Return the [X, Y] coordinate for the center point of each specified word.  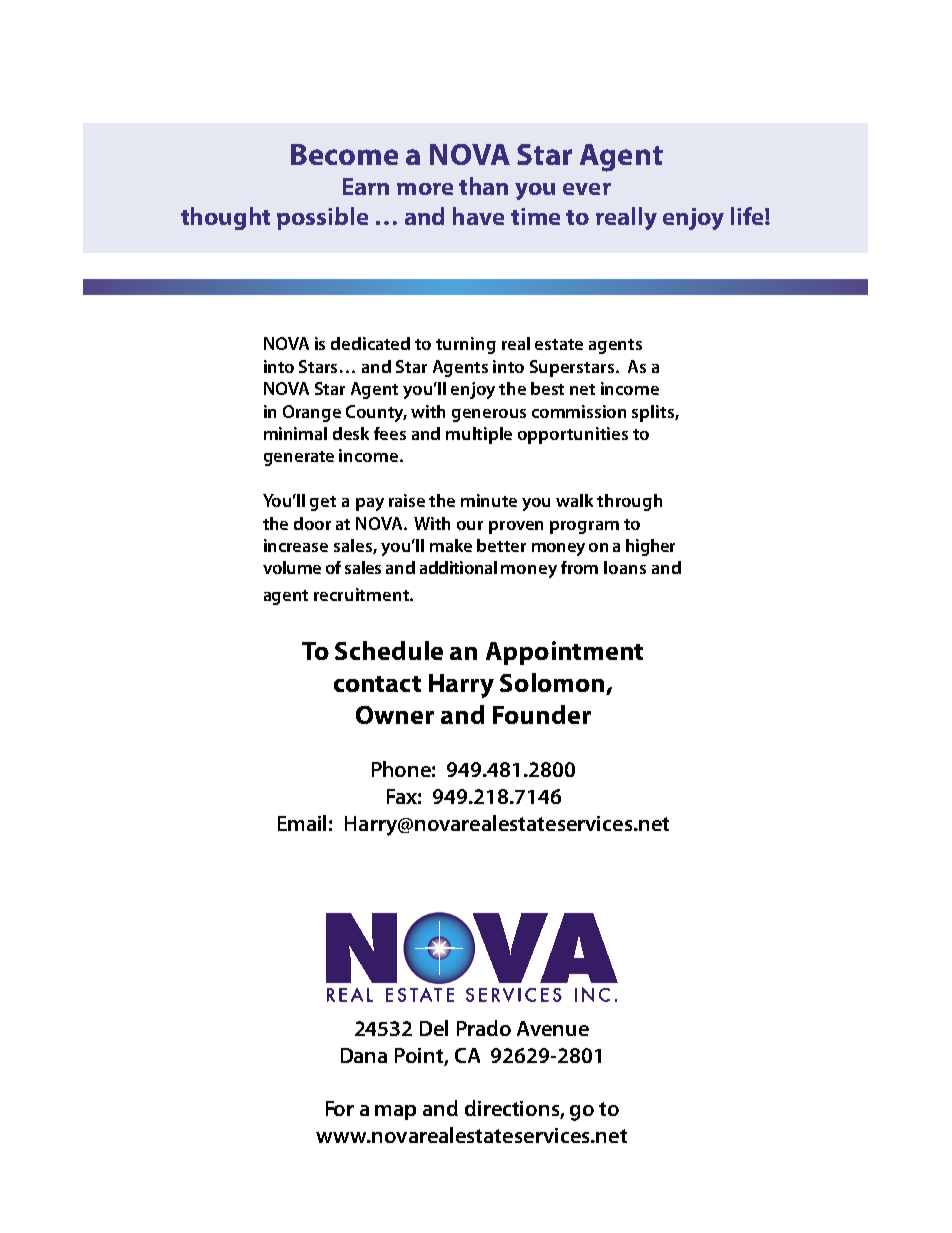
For [340, 1108]
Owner [395, 715]
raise [407, 500]
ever [587, 189]
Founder [542, 714]
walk [574, 500]
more [425, 189]
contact [377, 684]
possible [322, 218]
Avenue [553, 1028]
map [395, 1112]
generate [299, 458]
